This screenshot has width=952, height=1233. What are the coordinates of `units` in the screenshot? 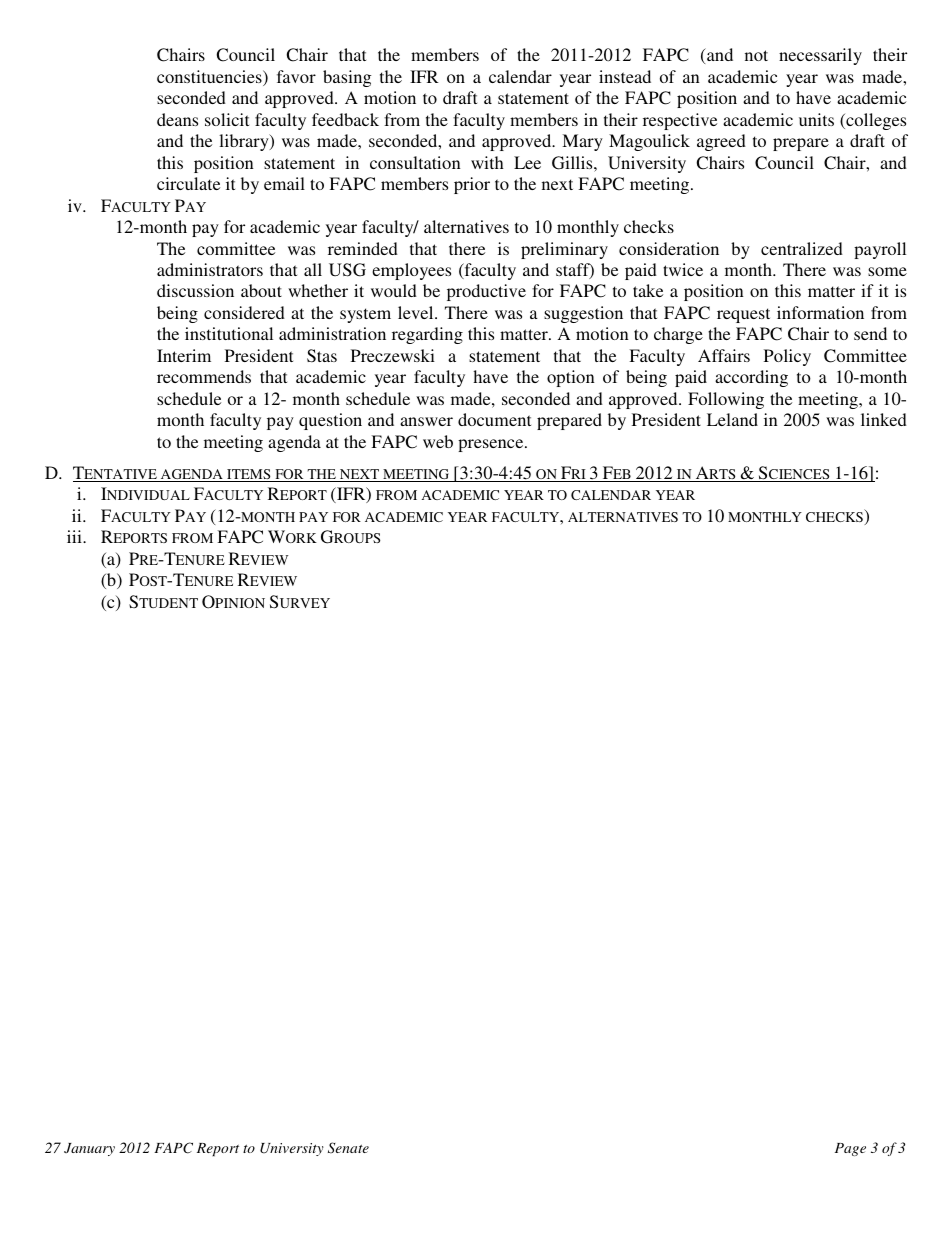 It's located at (816, 119).
